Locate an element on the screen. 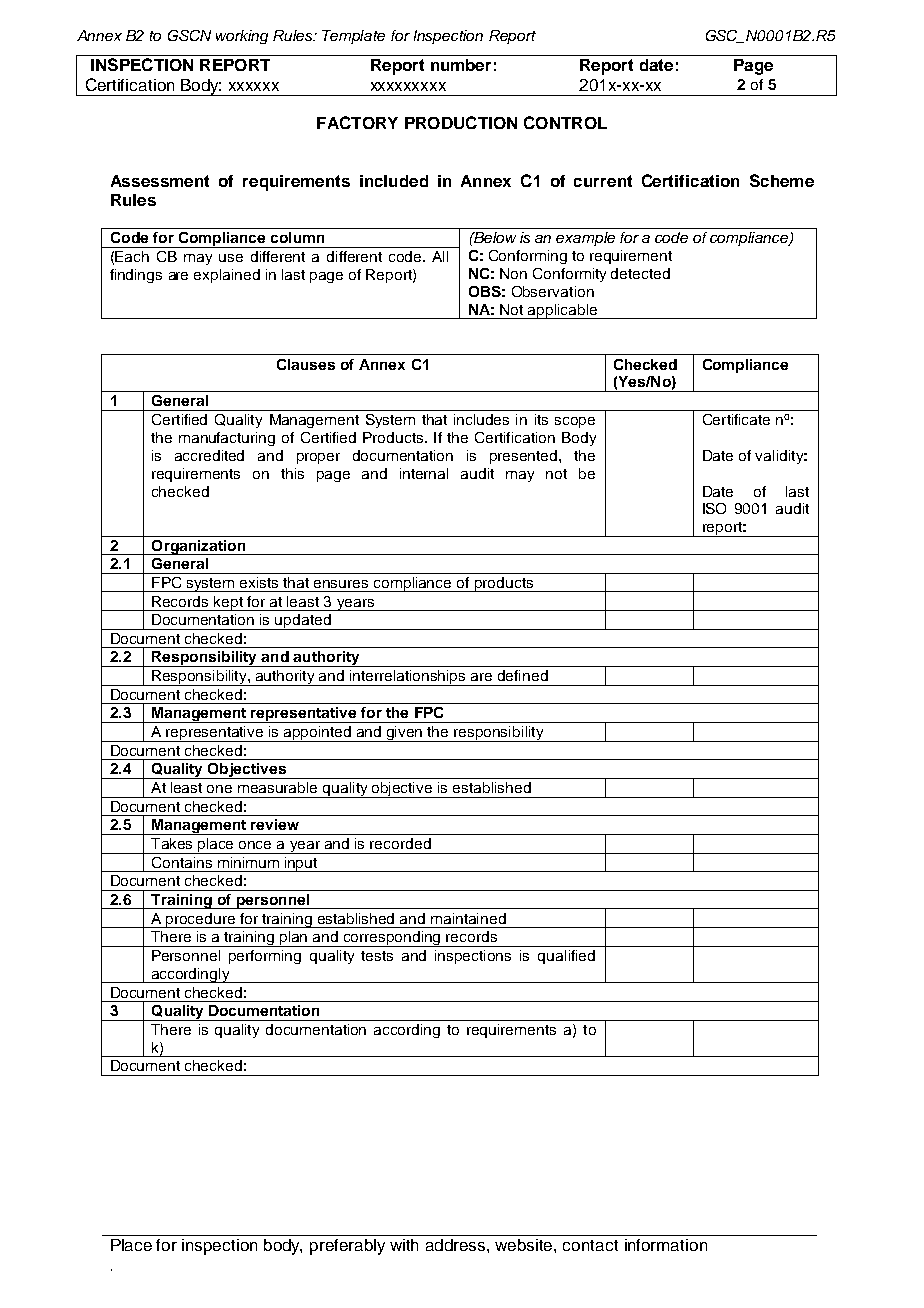 The image size is (924, 1308). interrelationships is located at coordinates (408, 678).
